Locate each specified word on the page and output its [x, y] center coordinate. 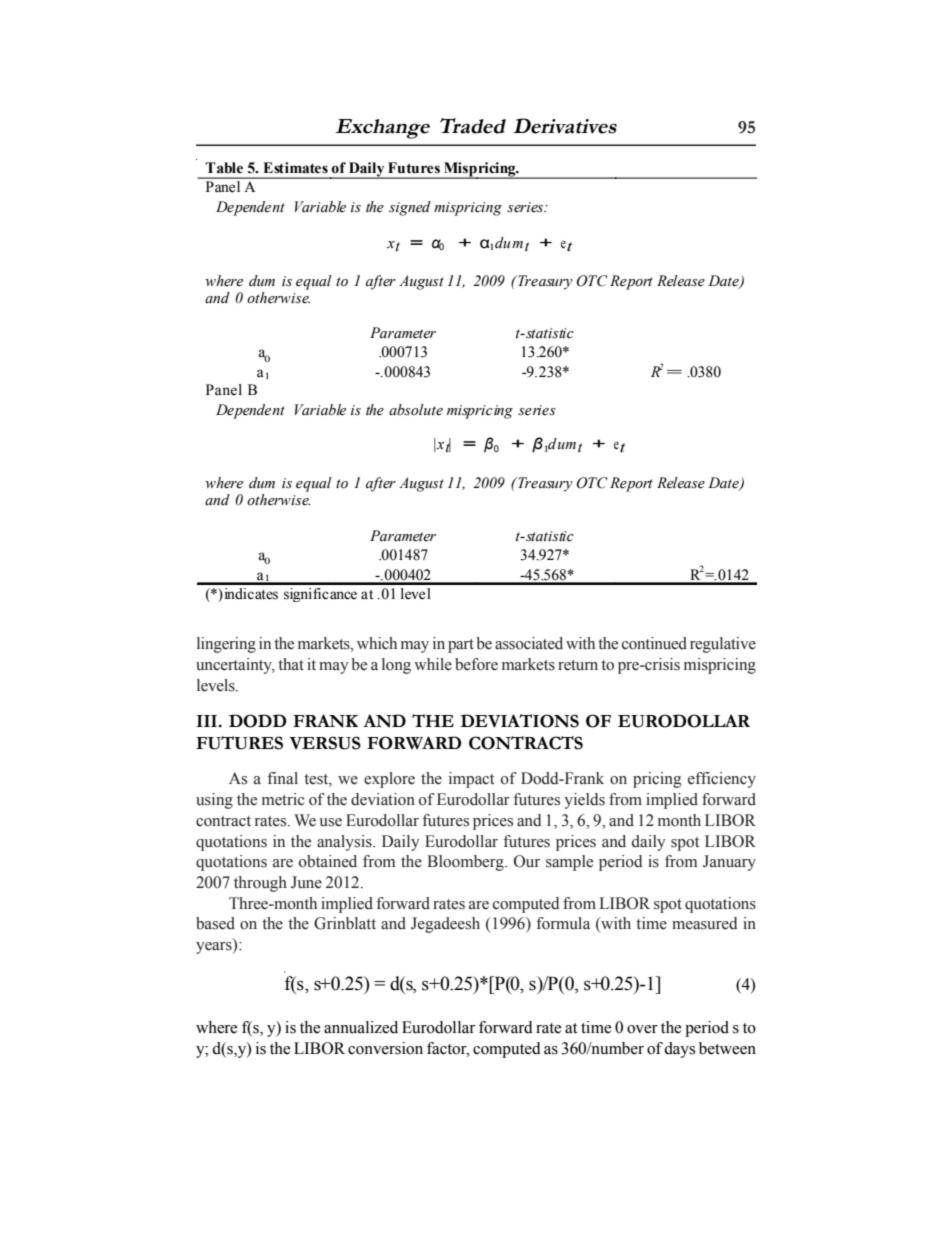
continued [654, 643]
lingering [226, 645]
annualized [361, 1027]
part [461, 646]
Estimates [295, 168]
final [282, 778]
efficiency [722, 780]
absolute [416, 410]
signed [410, 208]
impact [471, 780]
